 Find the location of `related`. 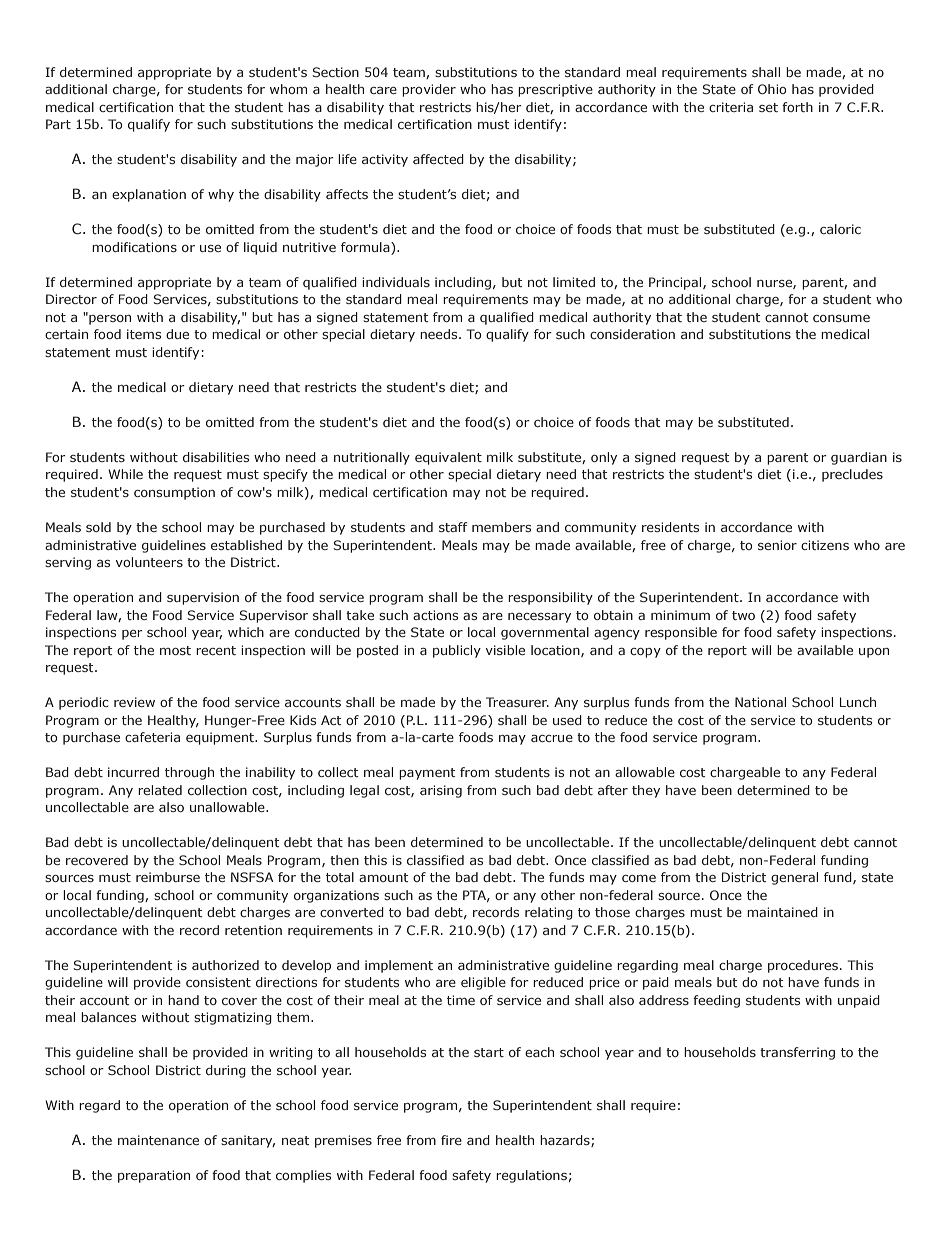

related is located at coordinates (160, 790).
